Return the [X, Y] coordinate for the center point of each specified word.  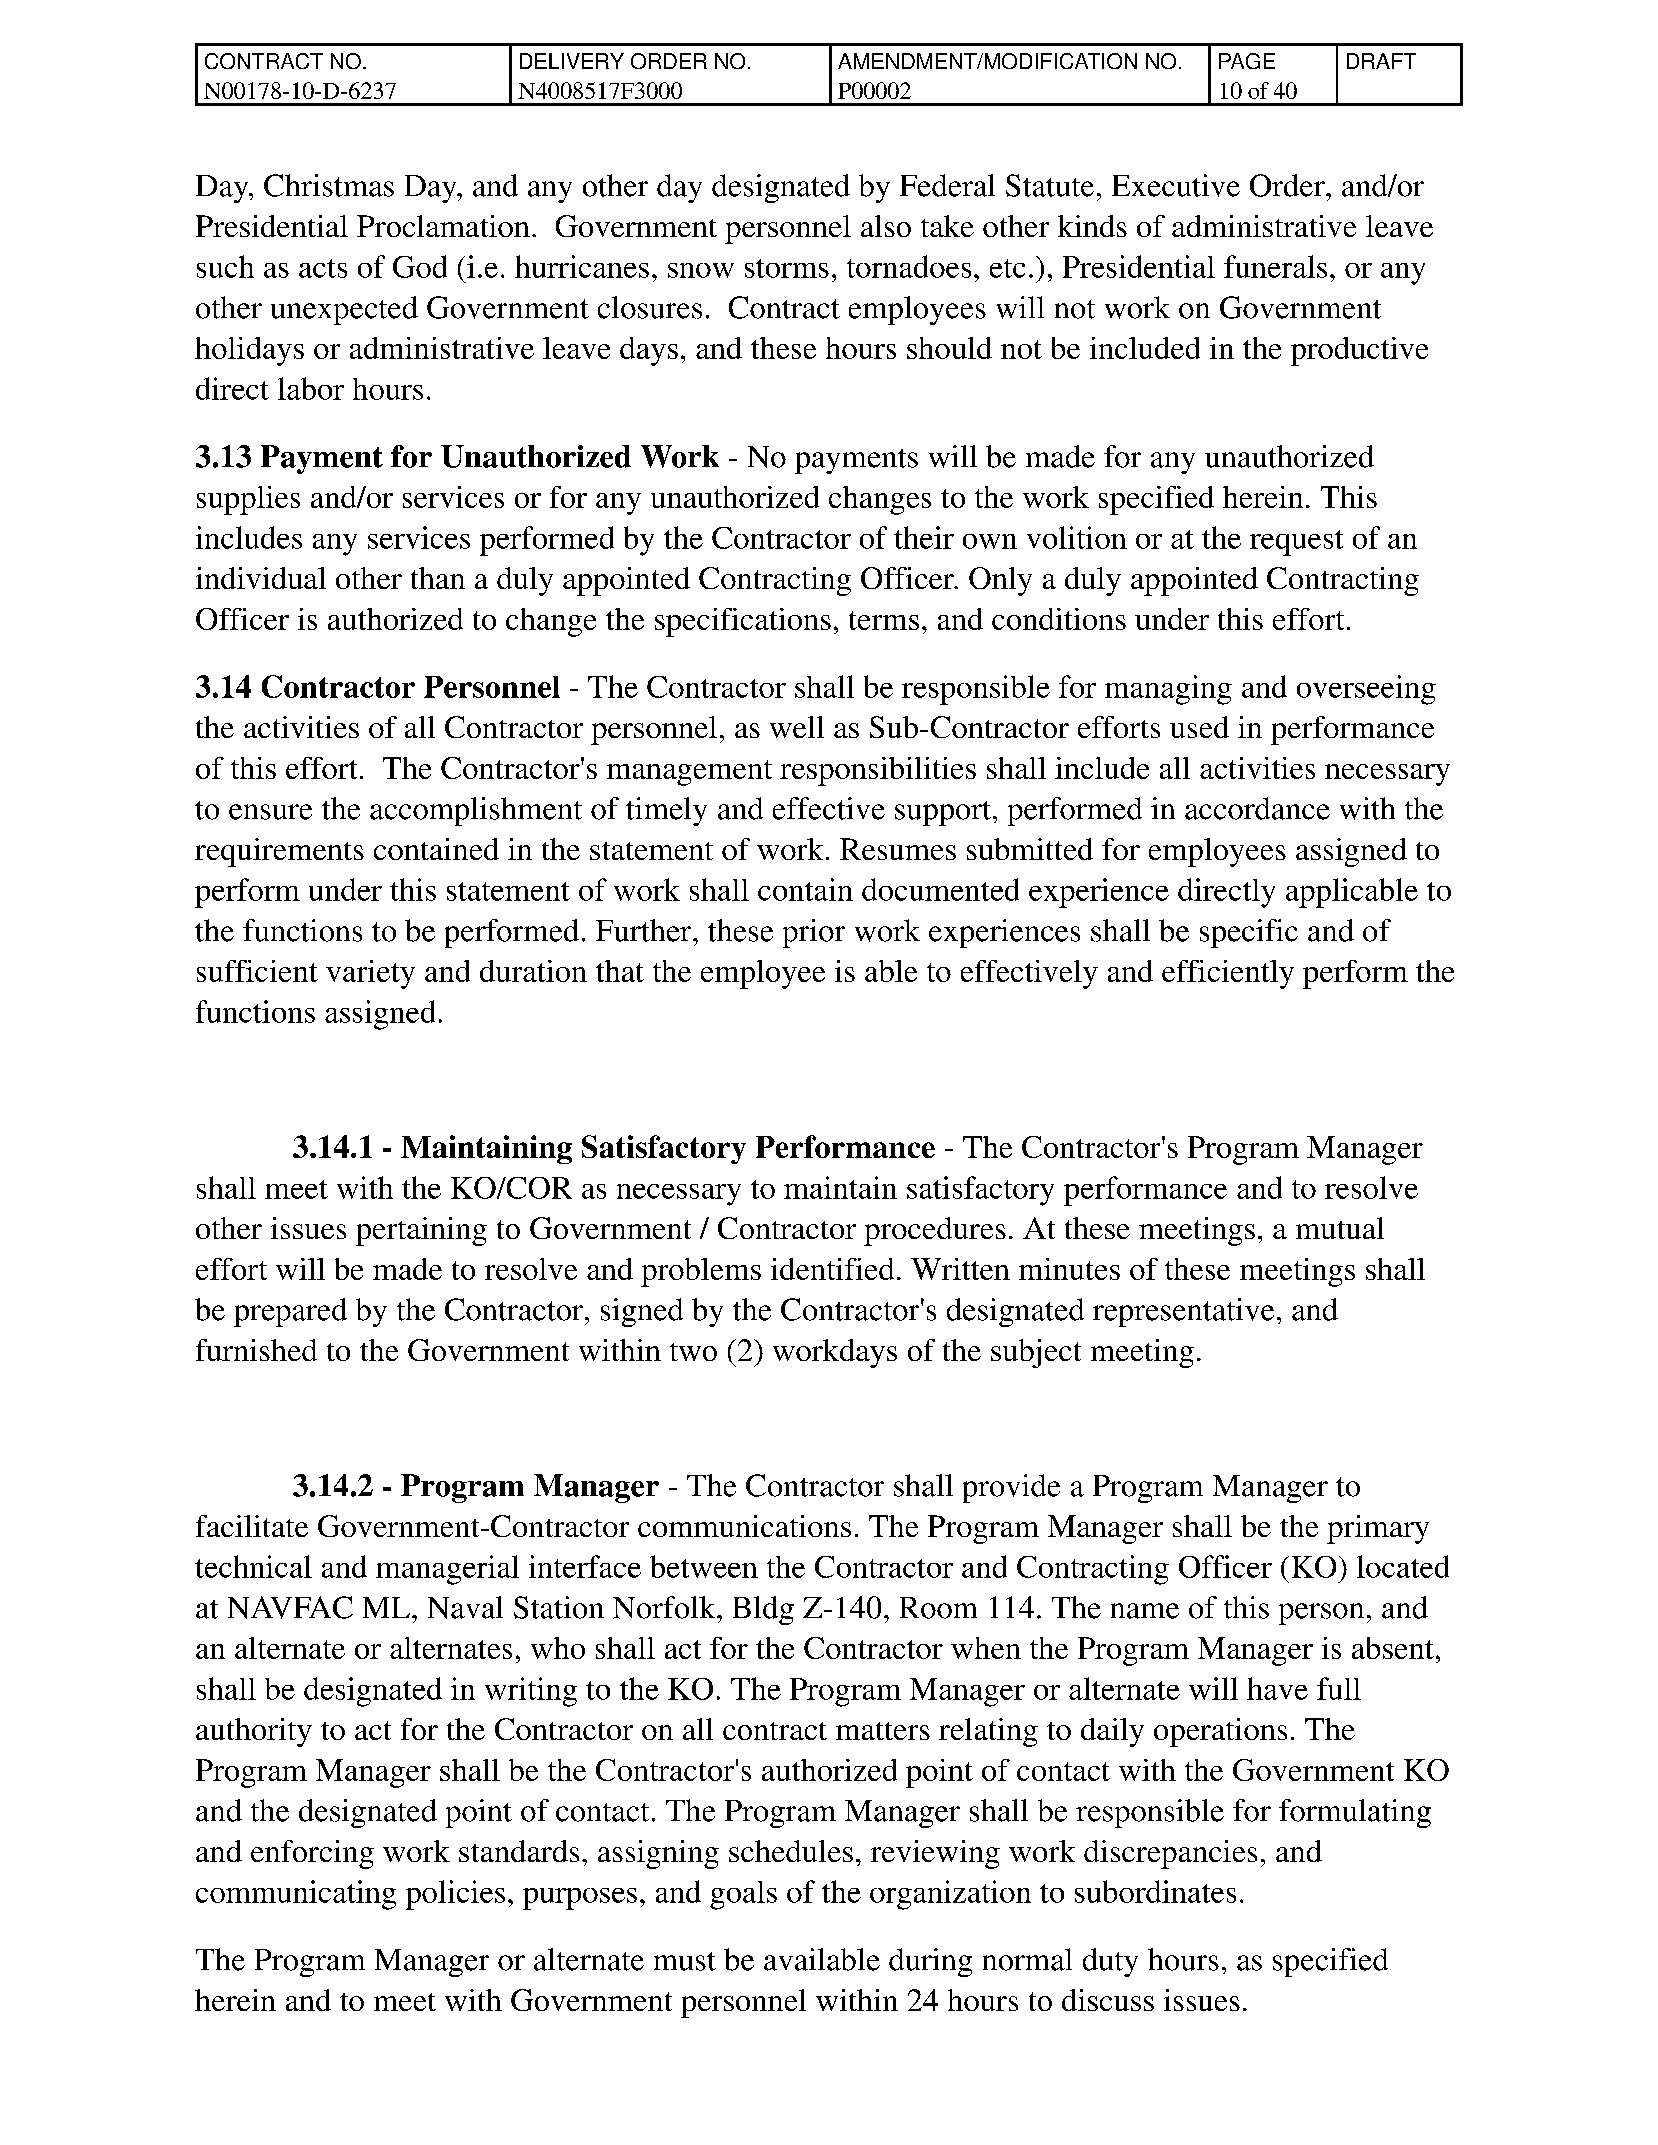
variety [370, 974]
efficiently [1228, 974]
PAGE [1247, 61]
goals [743, 1895]
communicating [296, 1895]
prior [814, 933]
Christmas [329, 185]
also [886, 226]
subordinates [1155, 1891]
